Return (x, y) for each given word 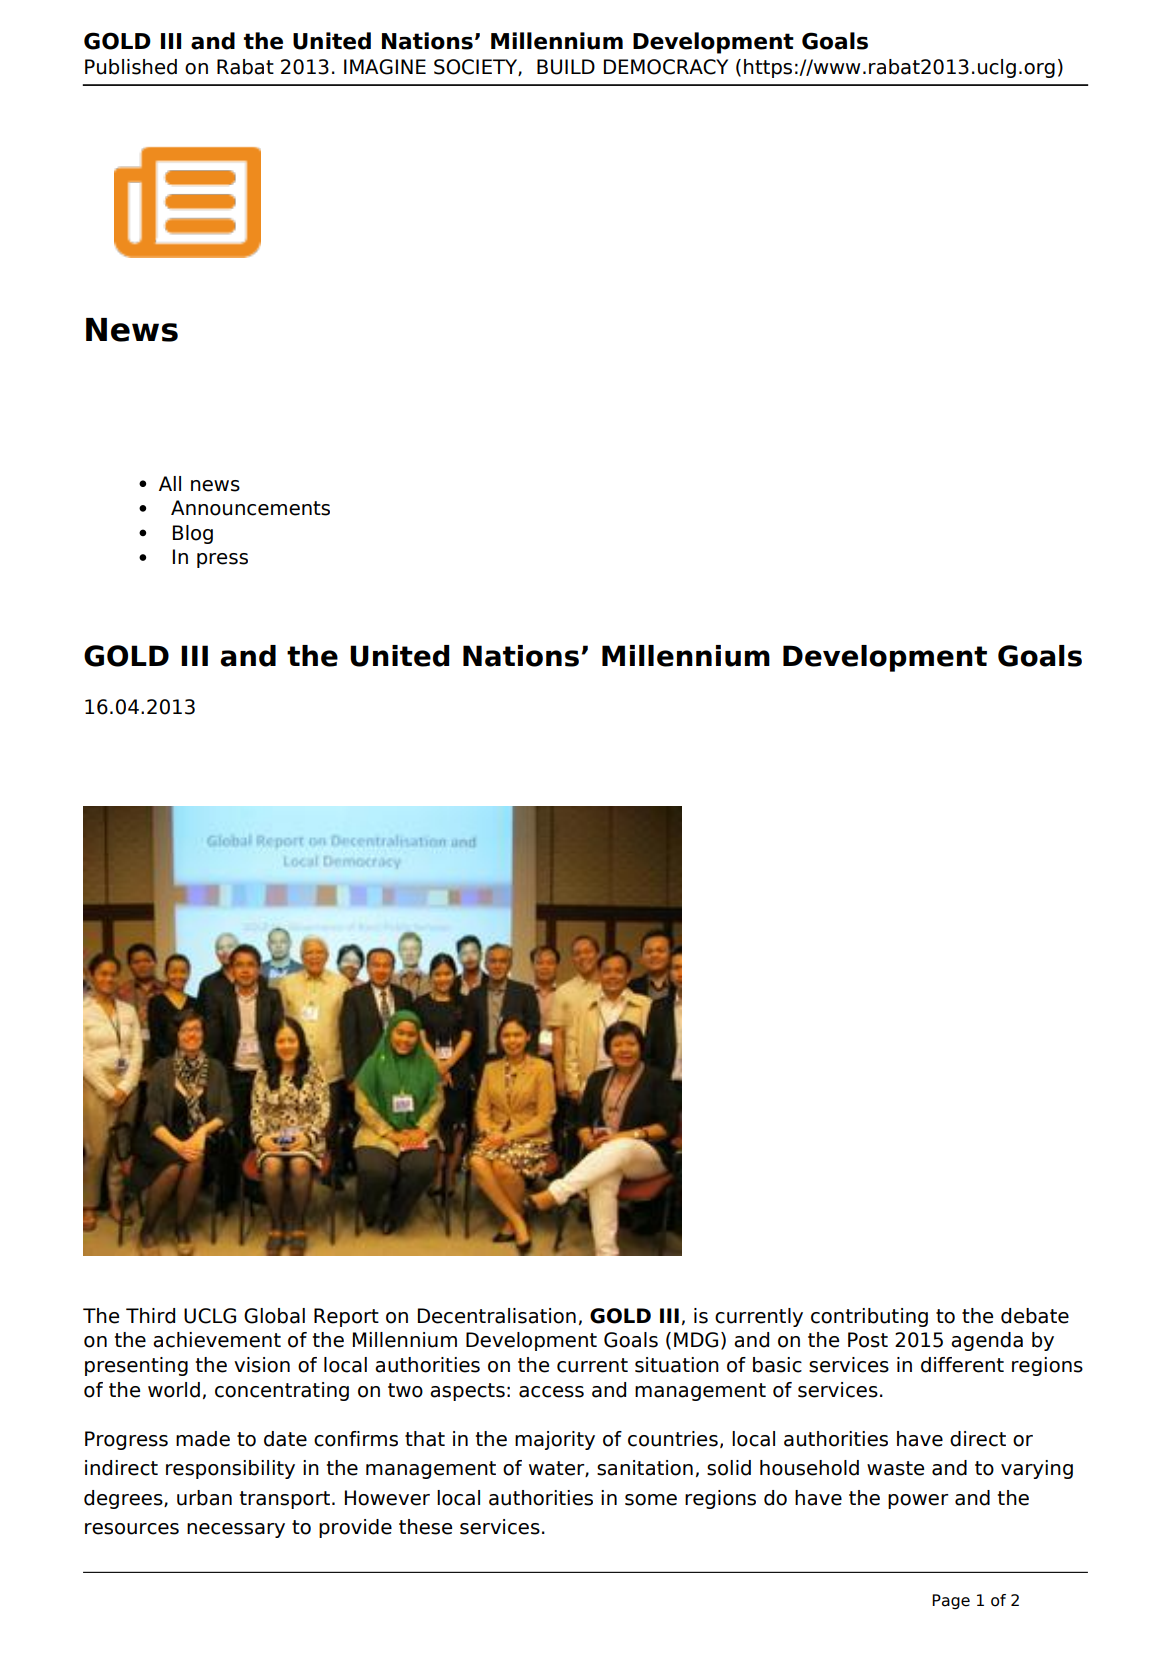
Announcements (250, 508)
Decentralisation (497, 1316)
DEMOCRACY (666, 67)
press (222, 560)
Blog (193, 534)
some (651, 1500)
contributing (869, 1317)
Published (131, 67)
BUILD (566, 67)
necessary (236, 1530)
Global (274, 1316)
